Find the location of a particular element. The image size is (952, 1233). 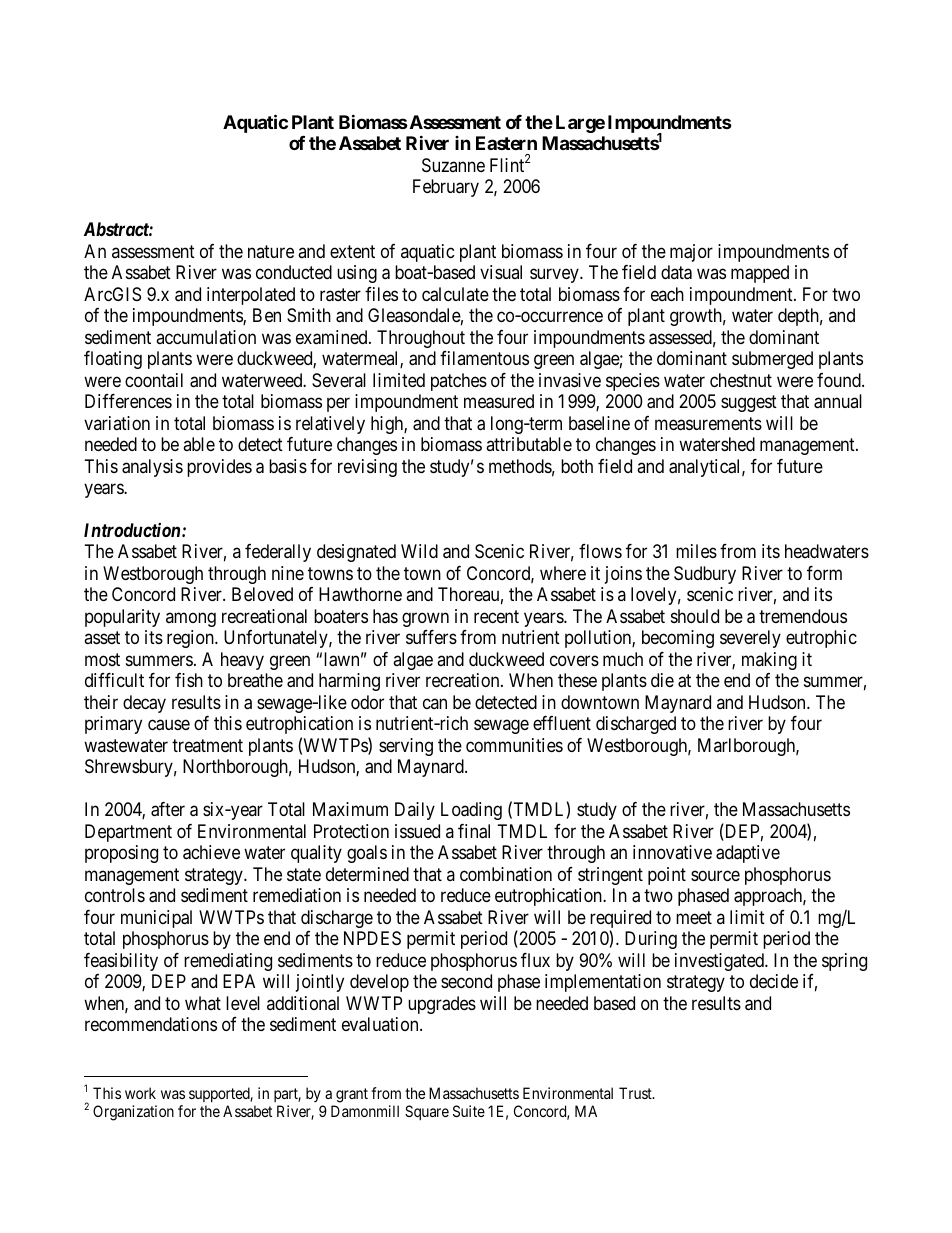

Suzanne is located at coordinates (453, 165).
